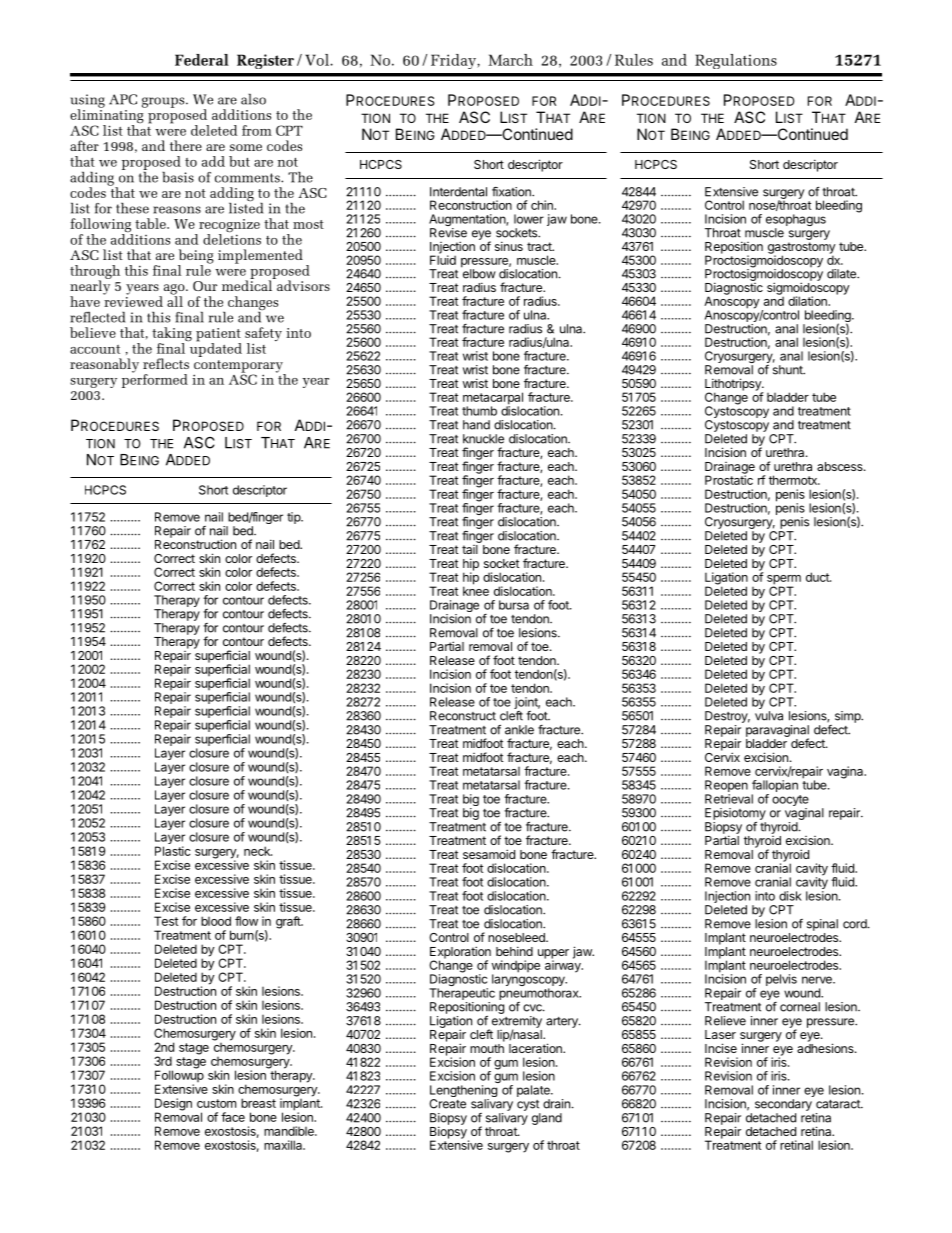 This screenshot has height=1233, width=952. Describe the element at coordinates (796, 221) in the screenshot. I see `esophagus` at that location.
